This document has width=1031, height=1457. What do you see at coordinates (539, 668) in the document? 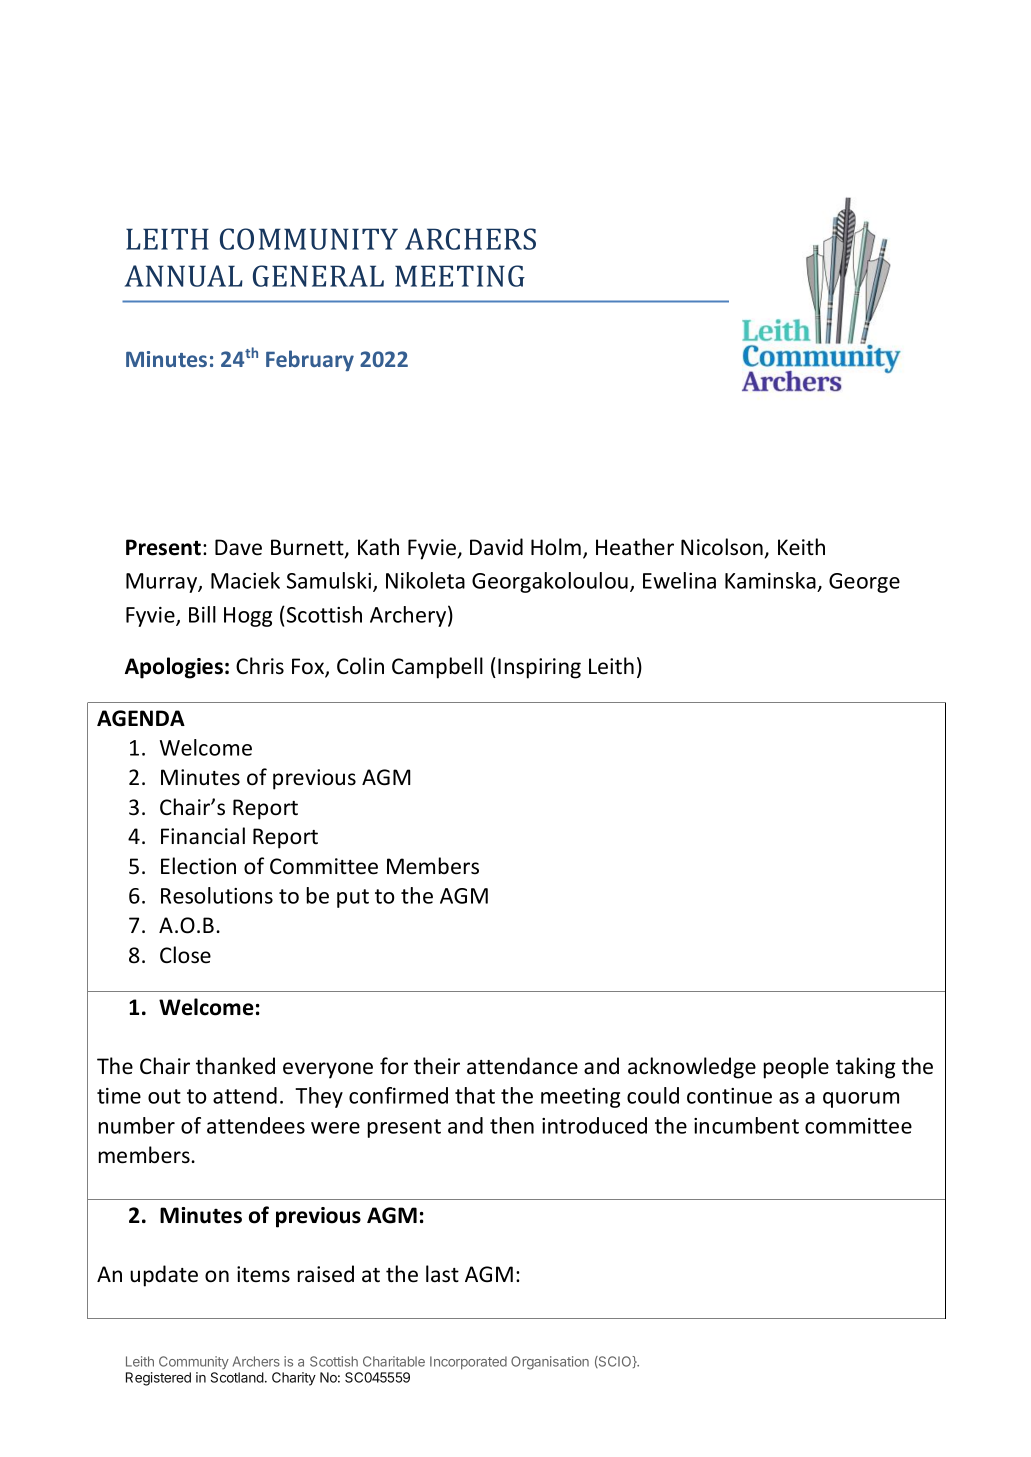
I see `Inspiring` at bounding box center [539, 668].
